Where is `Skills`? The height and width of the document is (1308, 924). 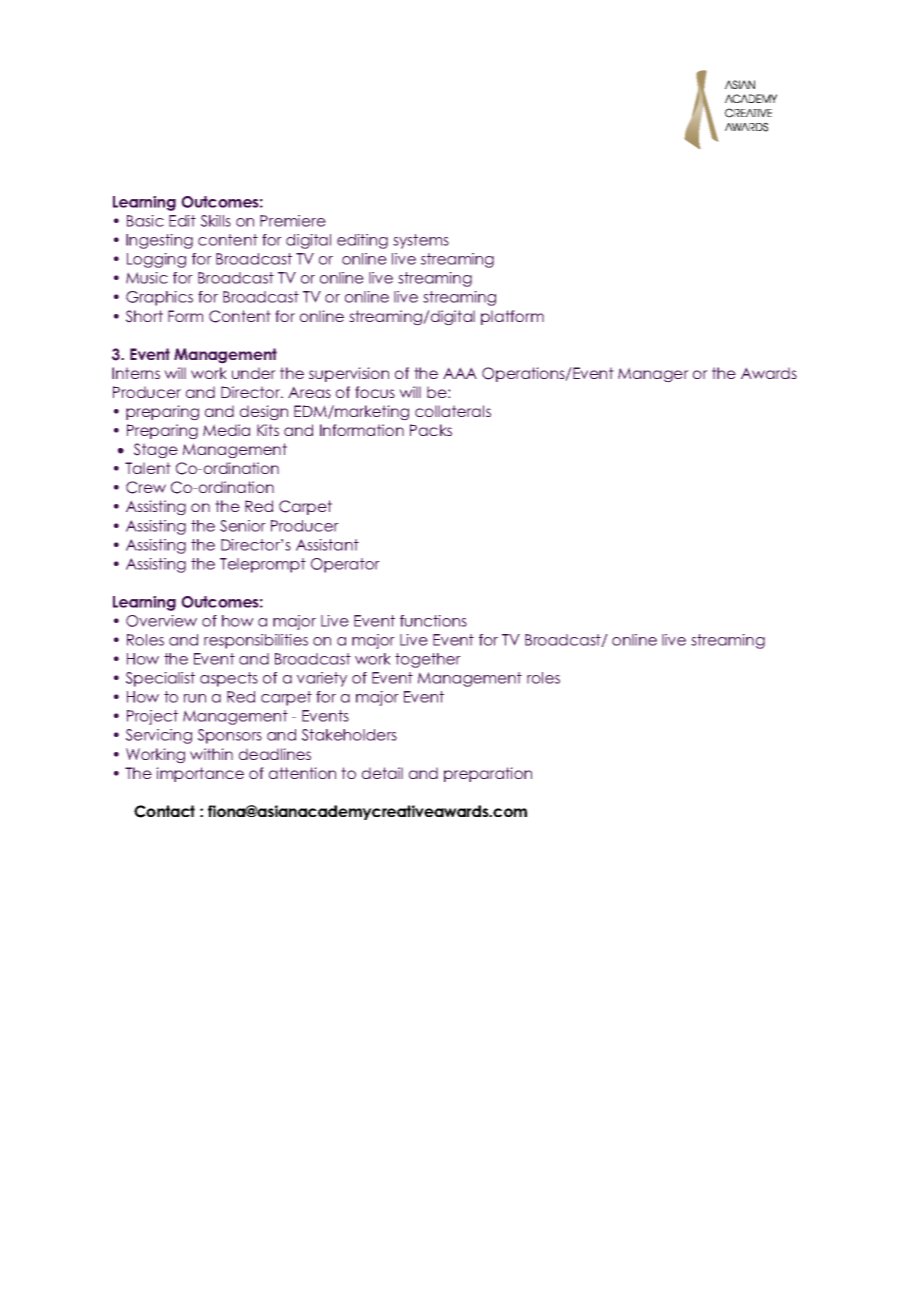 Skills is located at coordinates (216, 221).
